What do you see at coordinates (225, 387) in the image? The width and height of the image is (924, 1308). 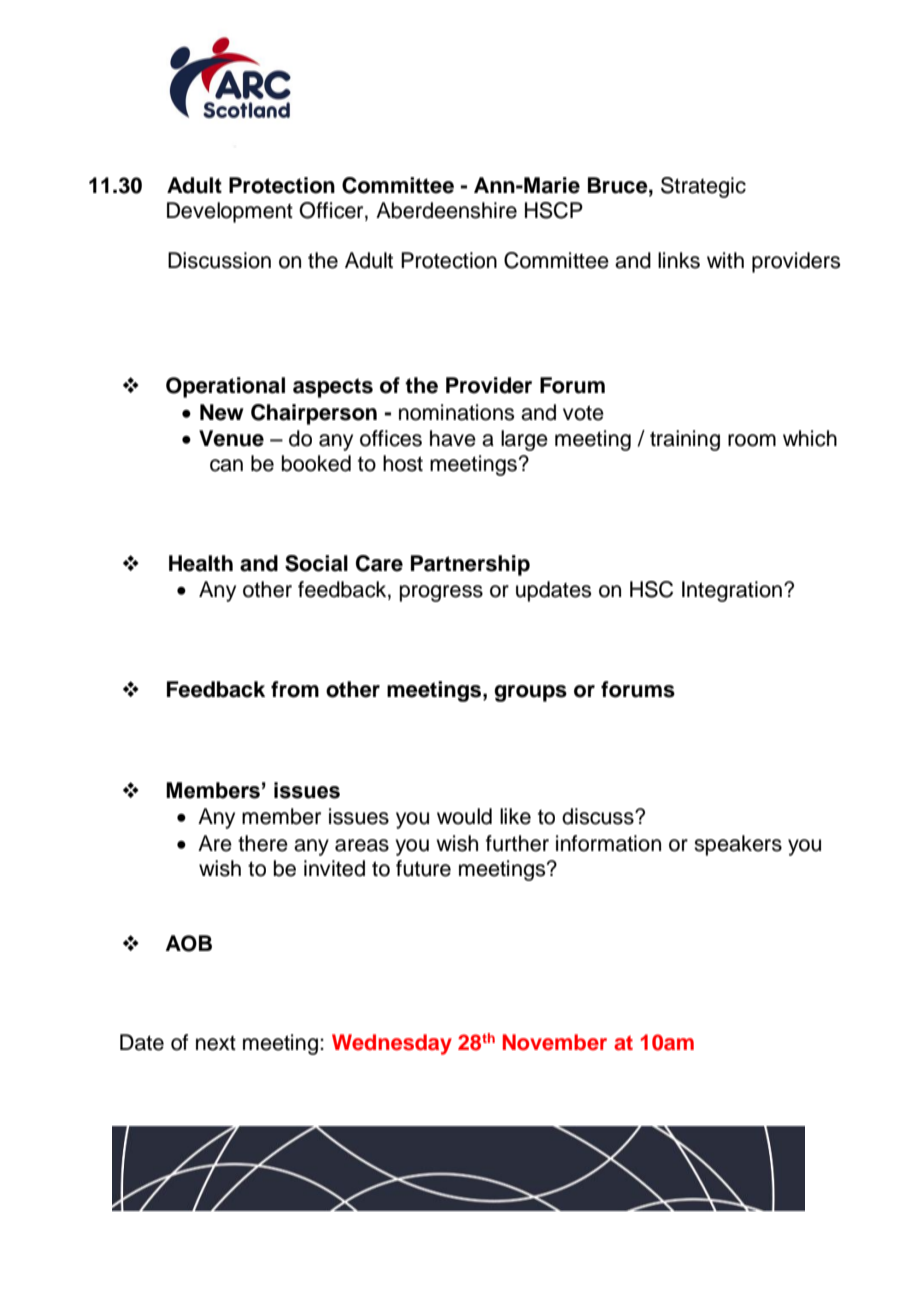 I see `Operational` at bounding box center [225, 387].
